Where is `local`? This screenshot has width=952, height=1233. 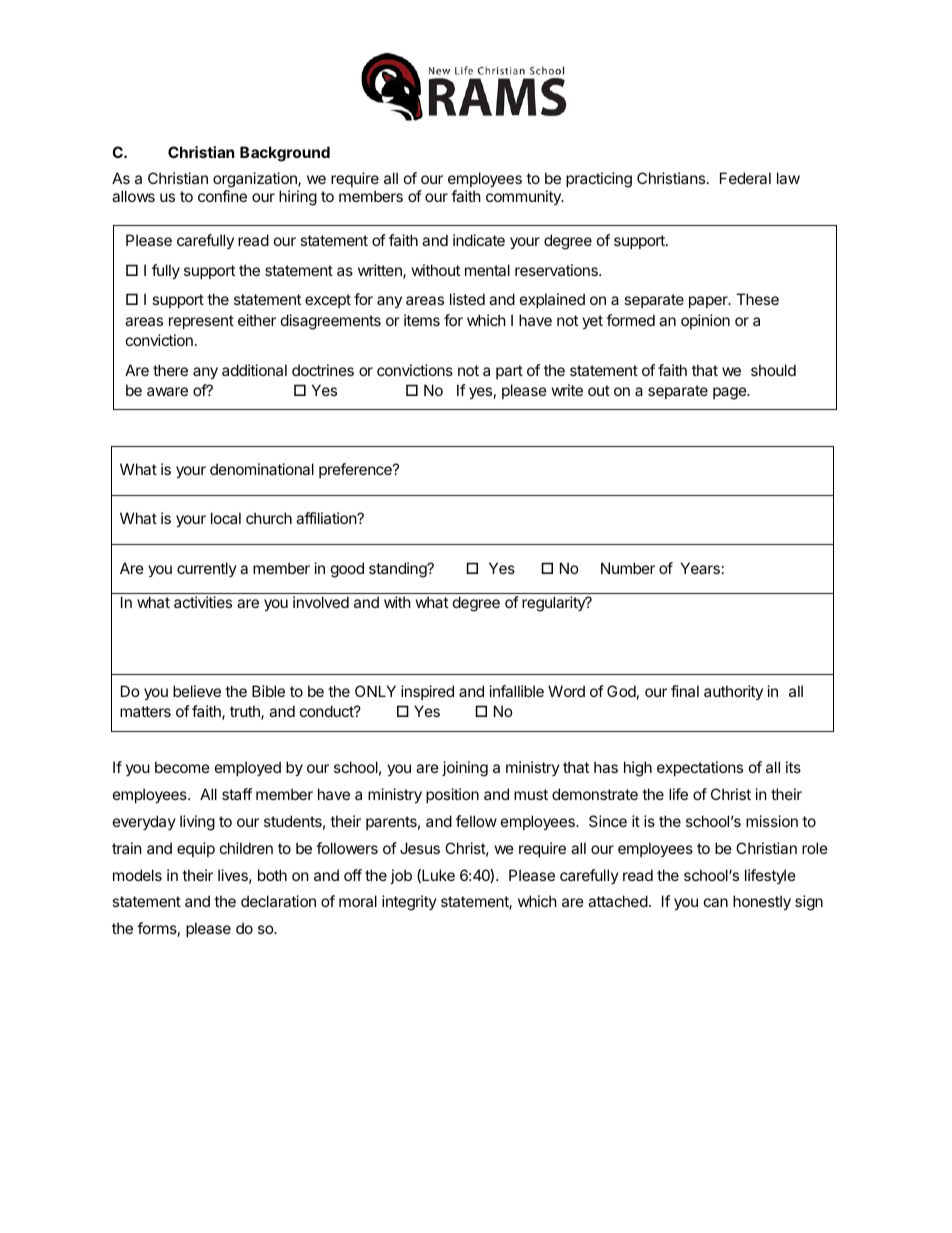 local is located at coordinates (226, 518).
